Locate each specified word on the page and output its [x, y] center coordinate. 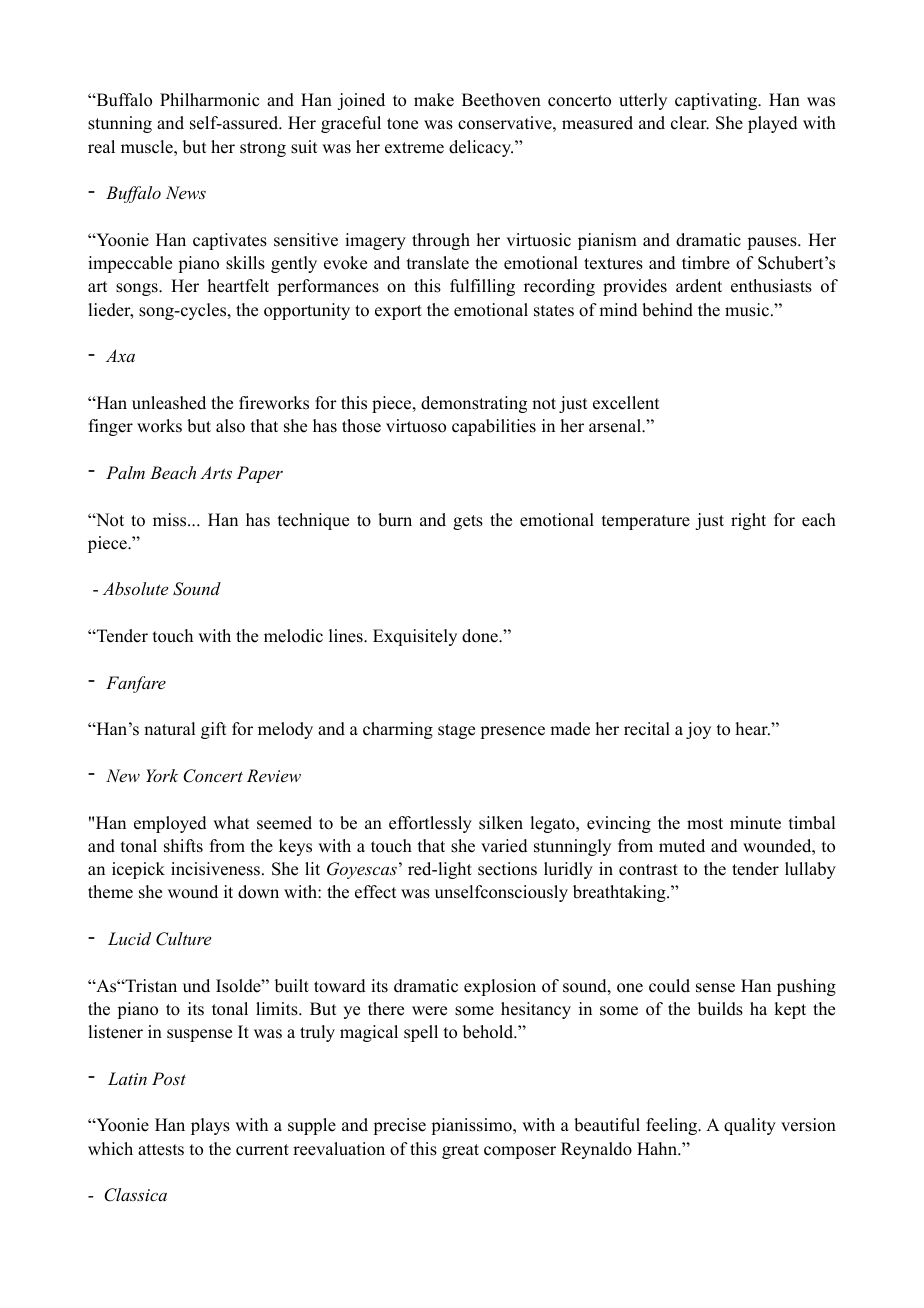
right [748, 521]
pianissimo [472, 1126]
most [705, 824]
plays [210, 1126]
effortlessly [430, 824]
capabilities [494, 427]
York [162, 775]
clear [690, 123]
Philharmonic [209, 100]
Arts [216, 472]
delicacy [481, 148]
